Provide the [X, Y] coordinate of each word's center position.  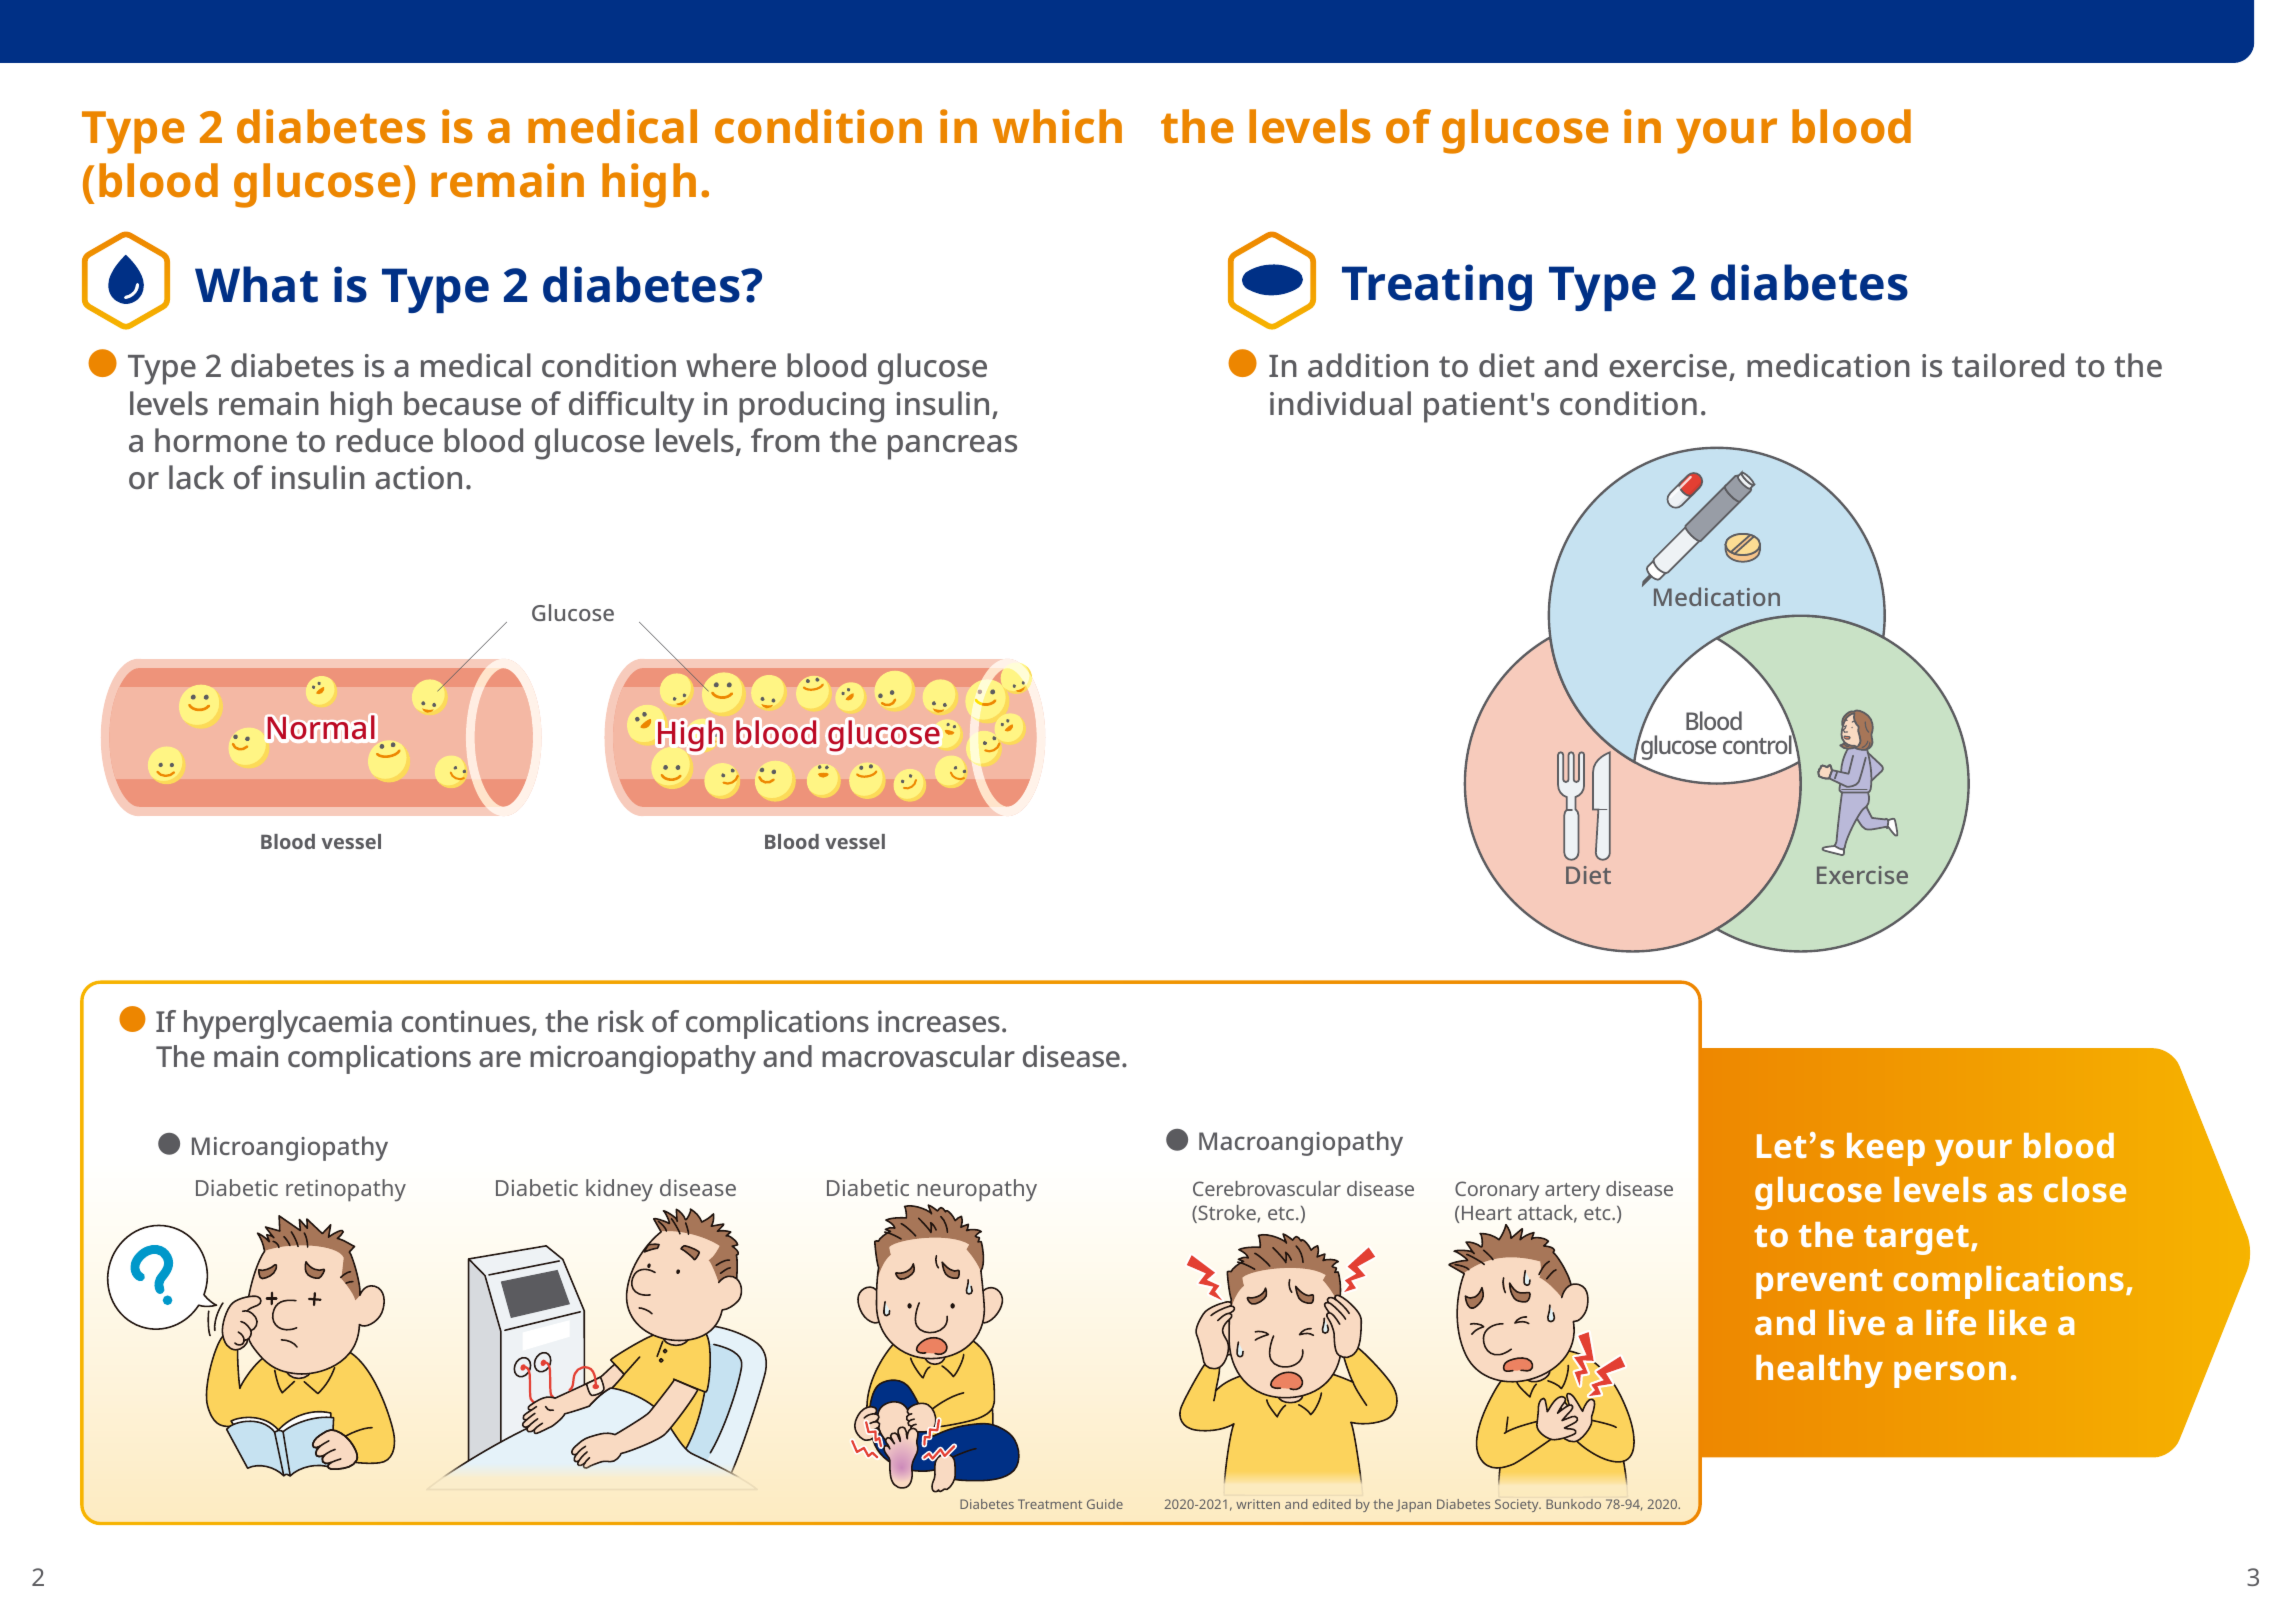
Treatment [1050, 1504]
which [1057, 126]
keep [1886, 1149]
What [256, 284]
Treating [1437, 287]
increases [939, 1021]
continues [467, 1023]
